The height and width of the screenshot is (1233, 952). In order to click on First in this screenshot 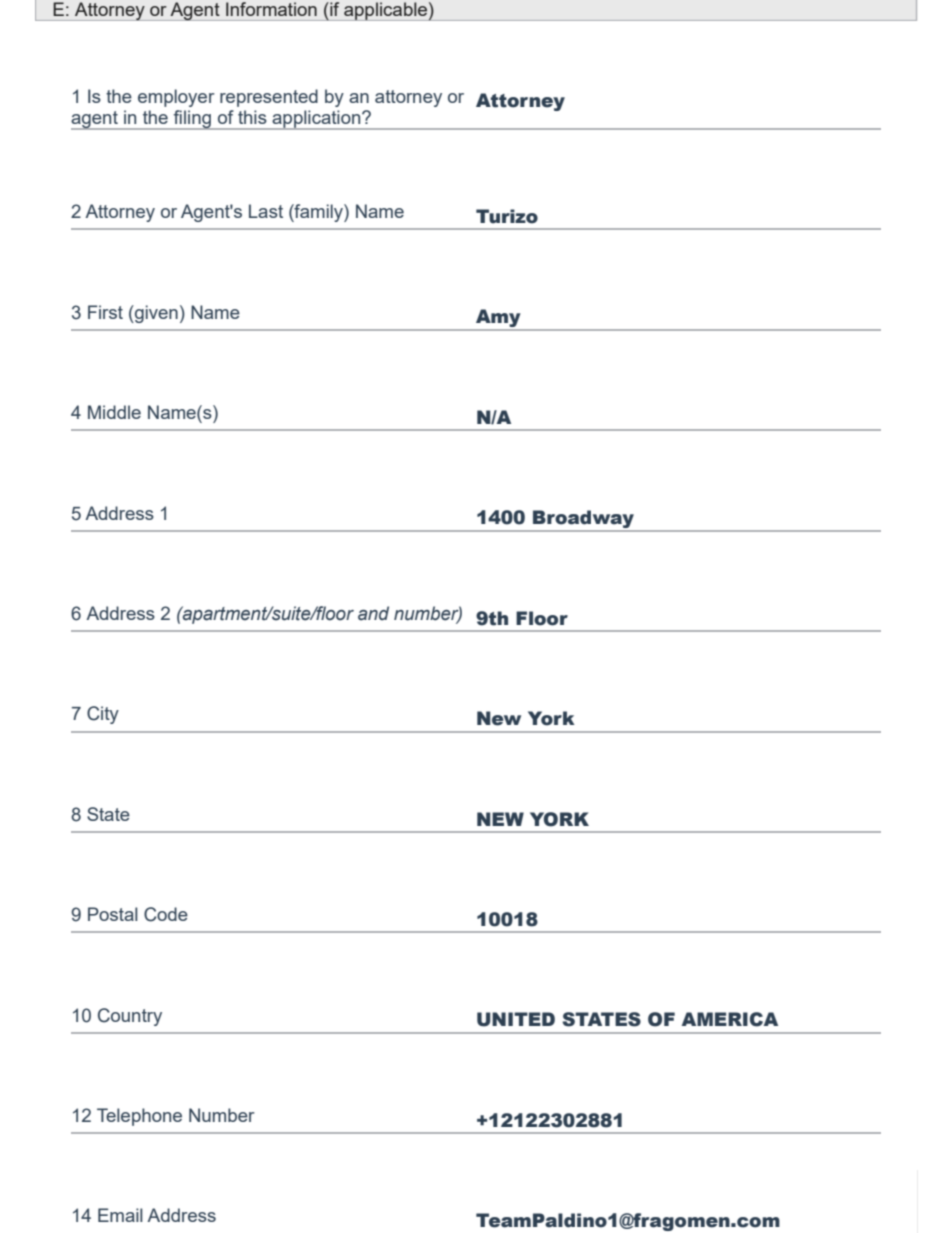, I will do `click(105, 312)`.
